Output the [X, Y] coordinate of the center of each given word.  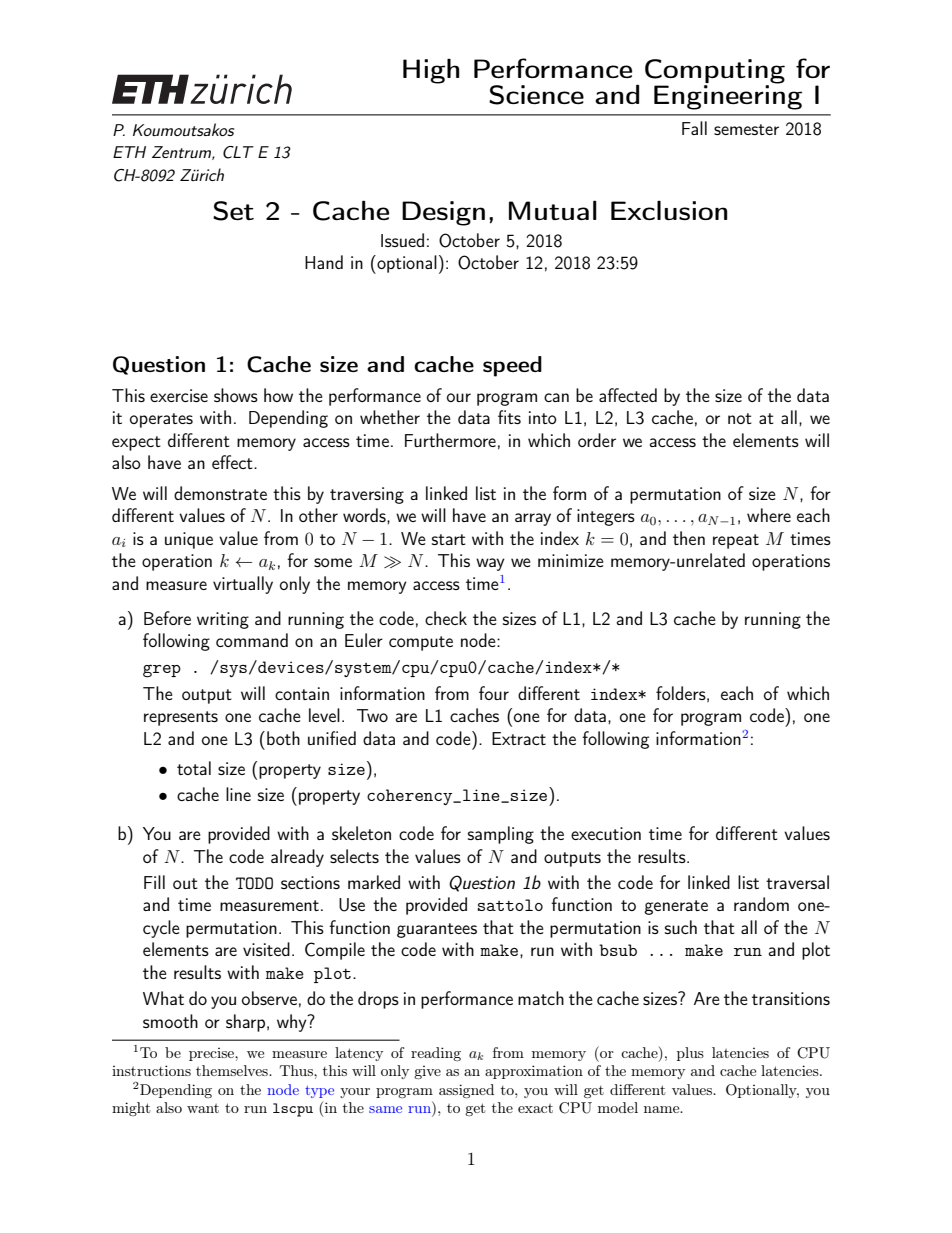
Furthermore [450, 440]
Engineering [728, 96]
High [431, 71]
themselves [233, 1070]
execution [606, 833]
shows [236, 395]
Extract [519, 738]
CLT [238, 152]
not [740, 418]
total [194, 768]
